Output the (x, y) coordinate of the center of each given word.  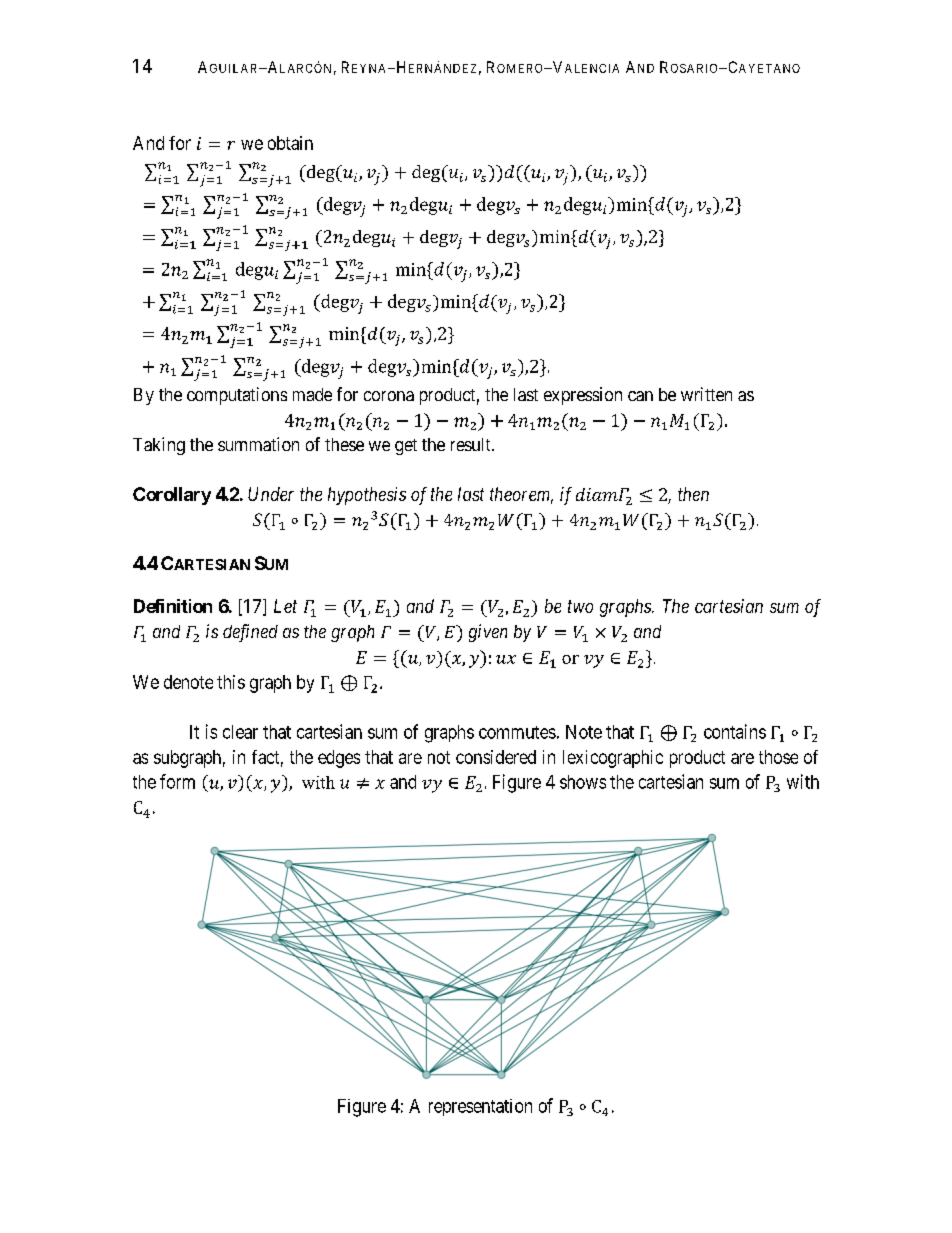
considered (496, 757)
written (706, 394)
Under (271, 494)
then (693, 494)
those (778, 757)
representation (480, 1107)
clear (240, 732)
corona (389, 396)
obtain (290, 143)
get (406, 447)
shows (583, 782)
